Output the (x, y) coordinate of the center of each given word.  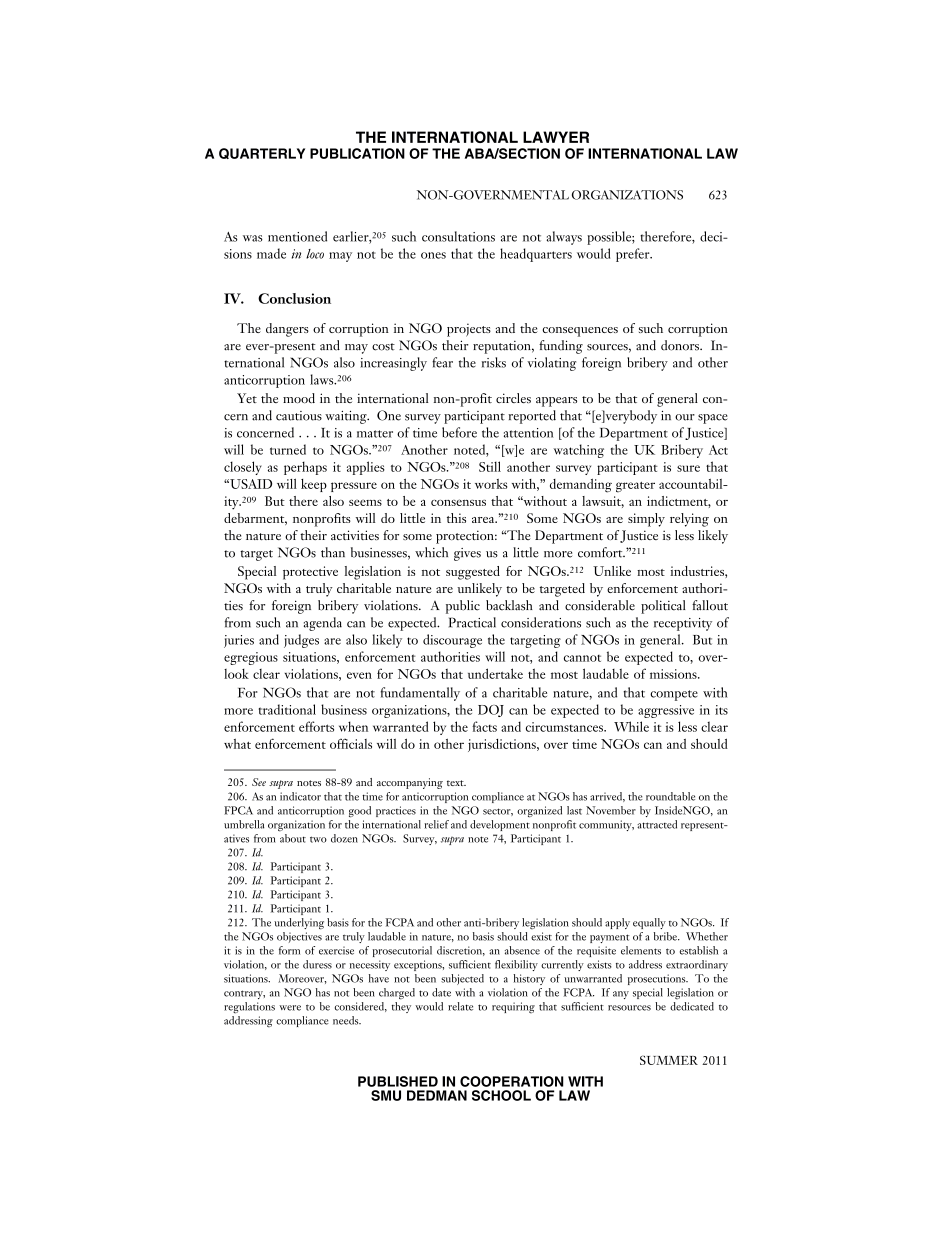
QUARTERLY (262, 153)
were (290, 1008)
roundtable (670, 796)
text (456, 783)
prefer (634, 255)
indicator (300, 796)
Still (490, 466)
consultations (458, 236)
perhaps (305, 468)
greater (635, 487)
